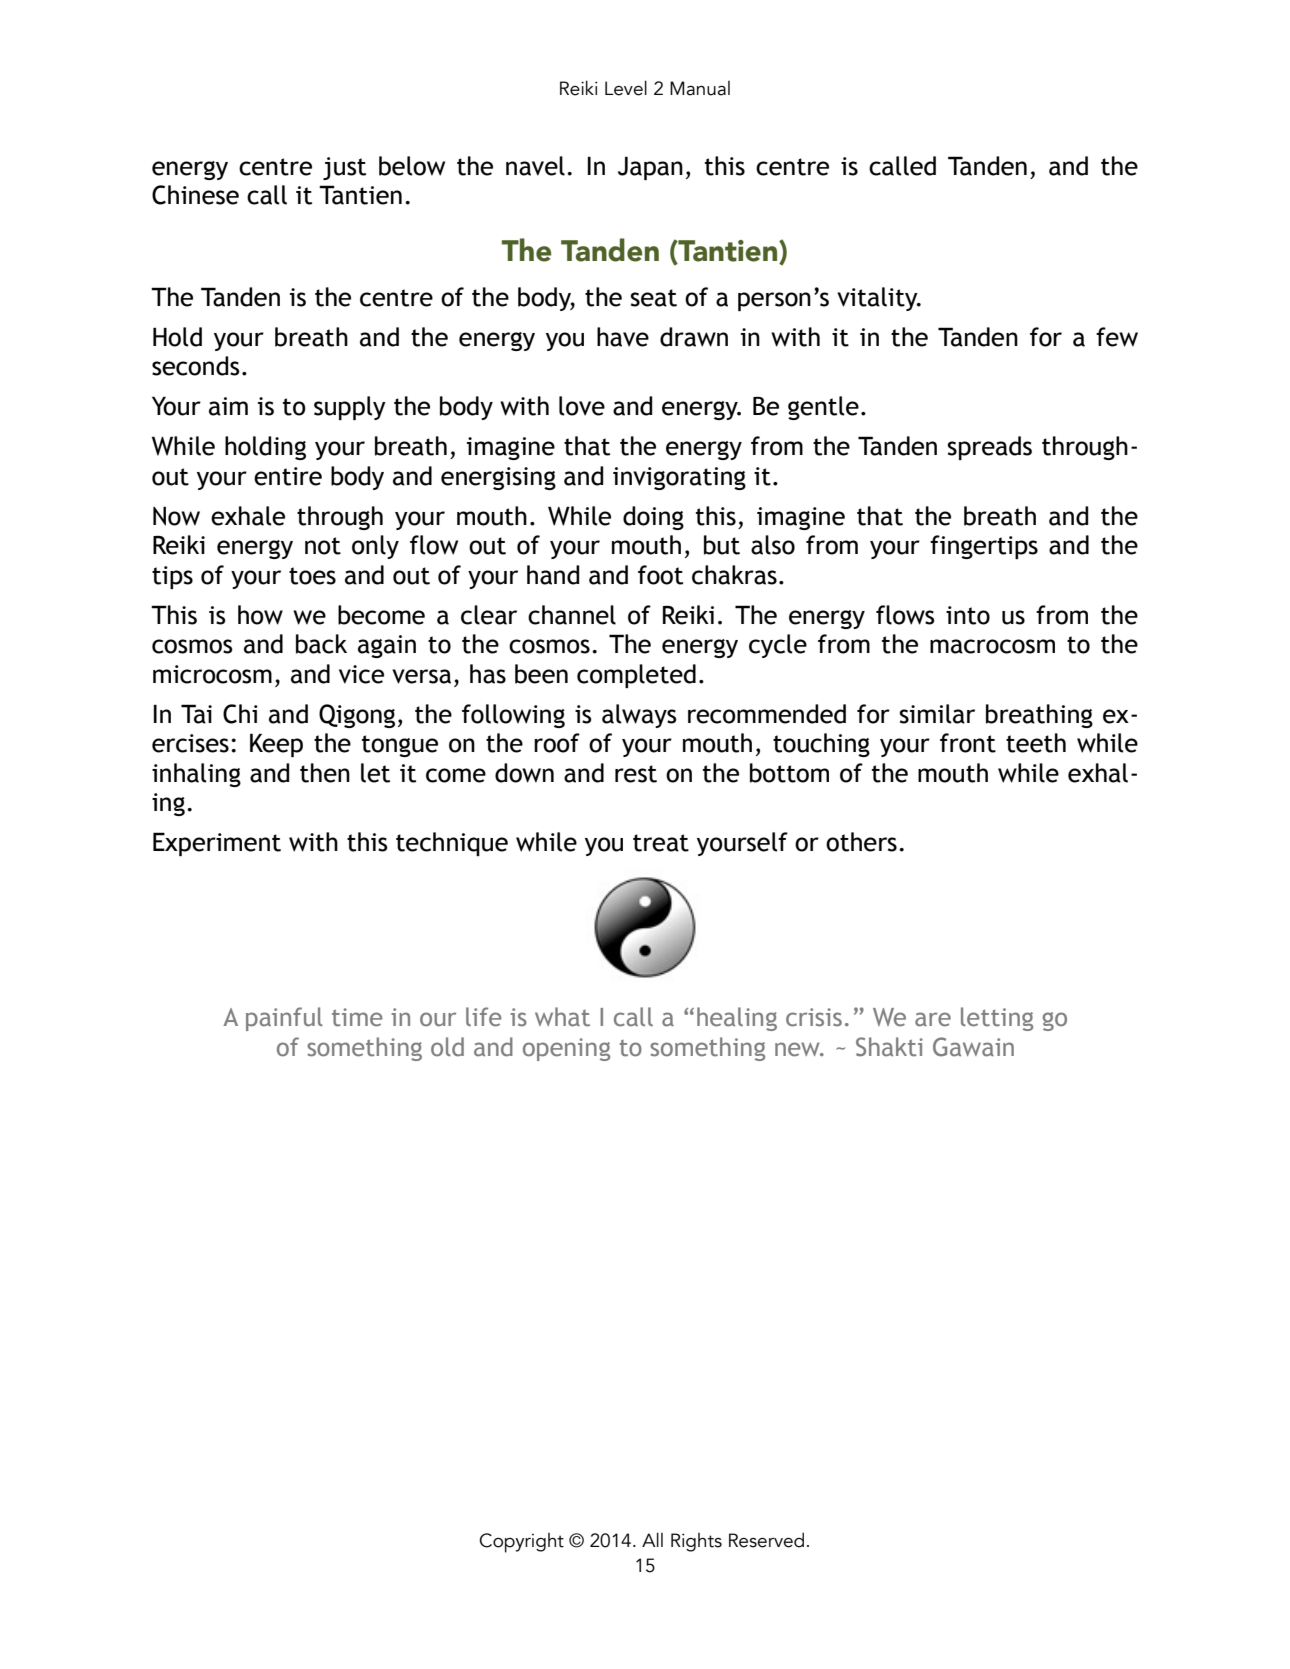 The height and width of the document is (1669, 1290). What do you see at coordinates (990, 448) in the document?
I see `spreads` at bounding box center [990, 448].
